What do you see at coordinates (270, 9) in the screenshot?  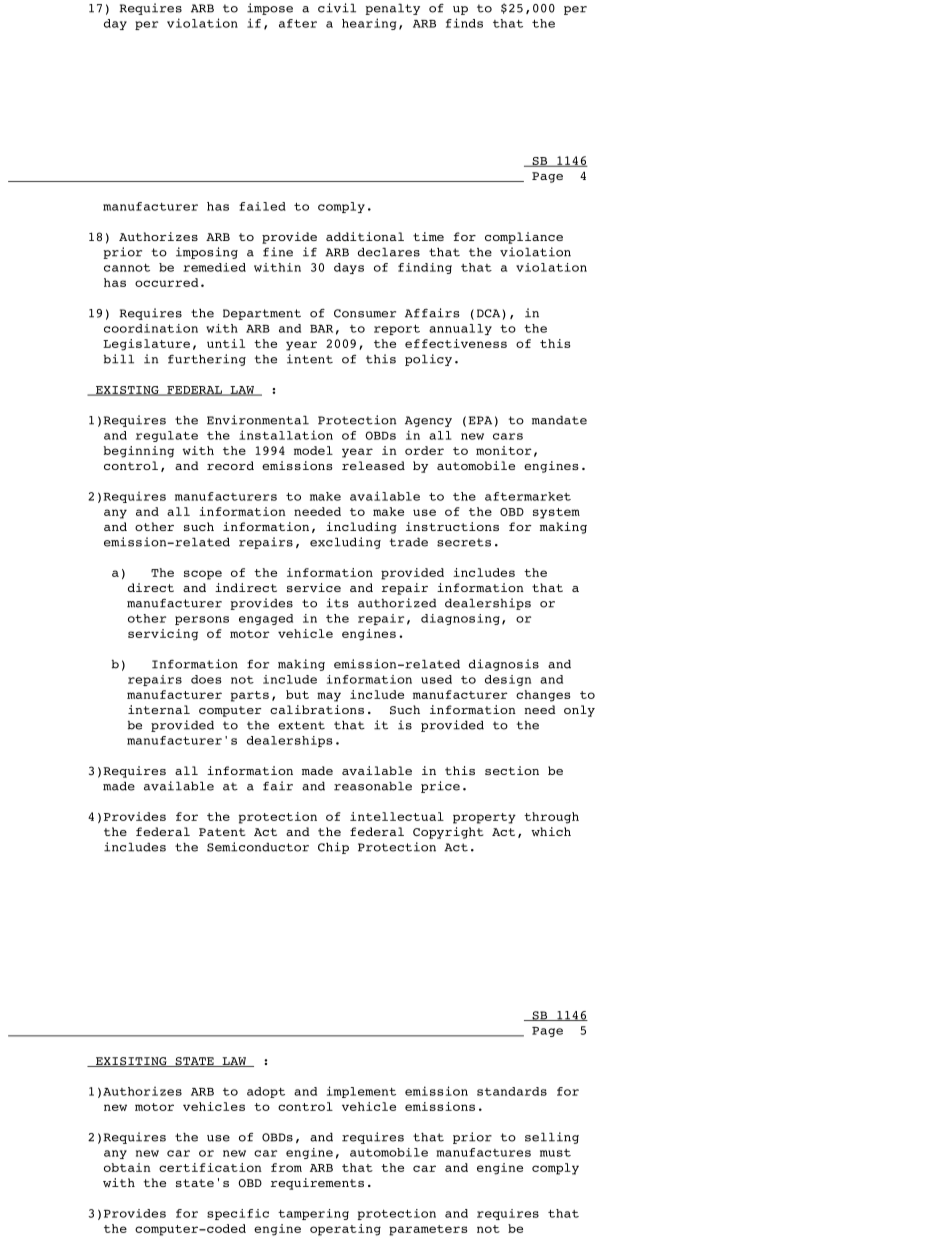 I see `impose` at bounding box center [270, 9].
